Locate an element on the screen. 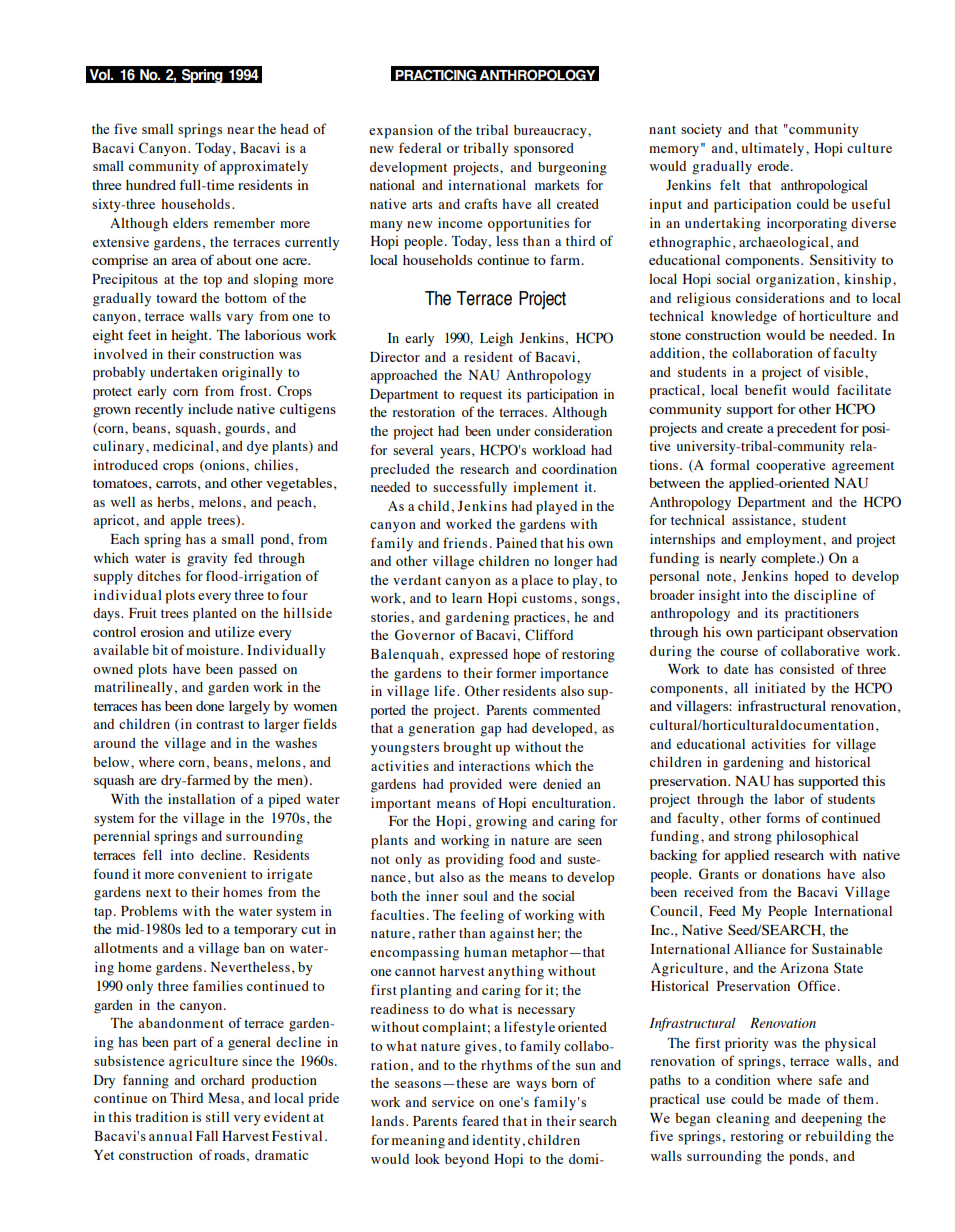 The width and height of the screenshot is (955, 1232). convenient is located at coordinates (212, 873).
